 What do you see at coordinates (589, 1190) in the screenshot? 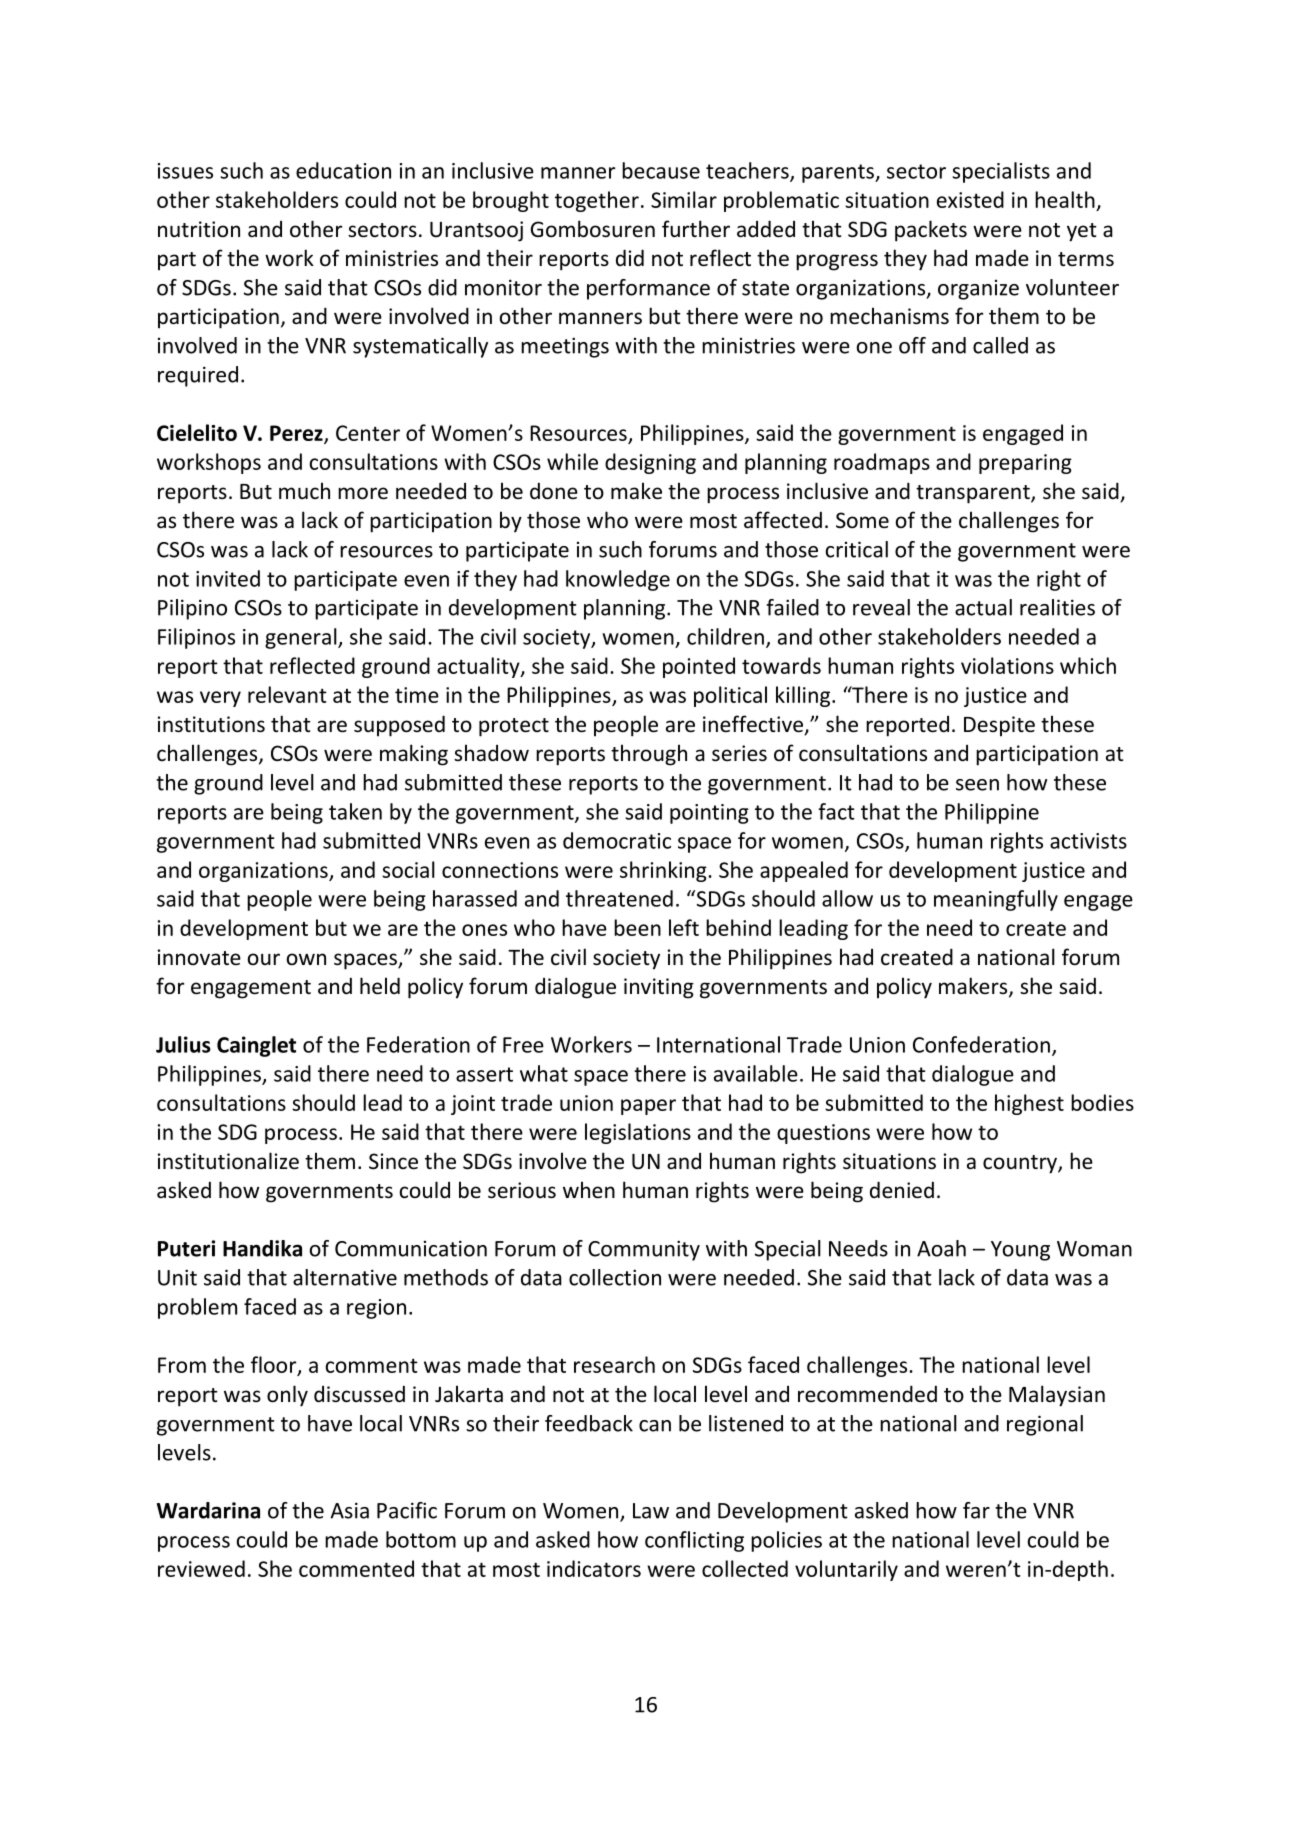
I see `when` at bounding box center [589, 1190].
